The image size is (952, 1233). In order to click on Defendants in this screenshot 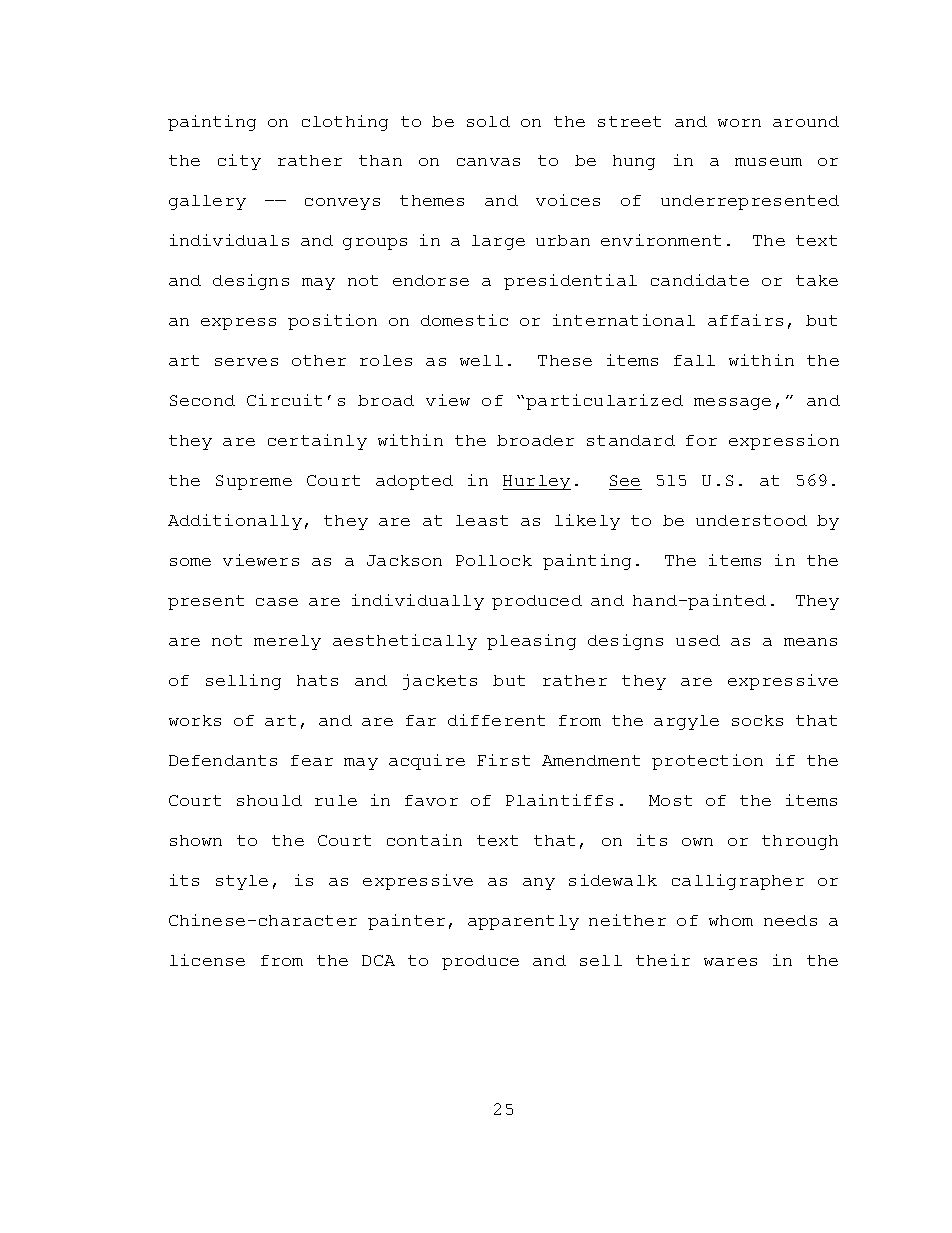, I will do `click(223, 760)`.
